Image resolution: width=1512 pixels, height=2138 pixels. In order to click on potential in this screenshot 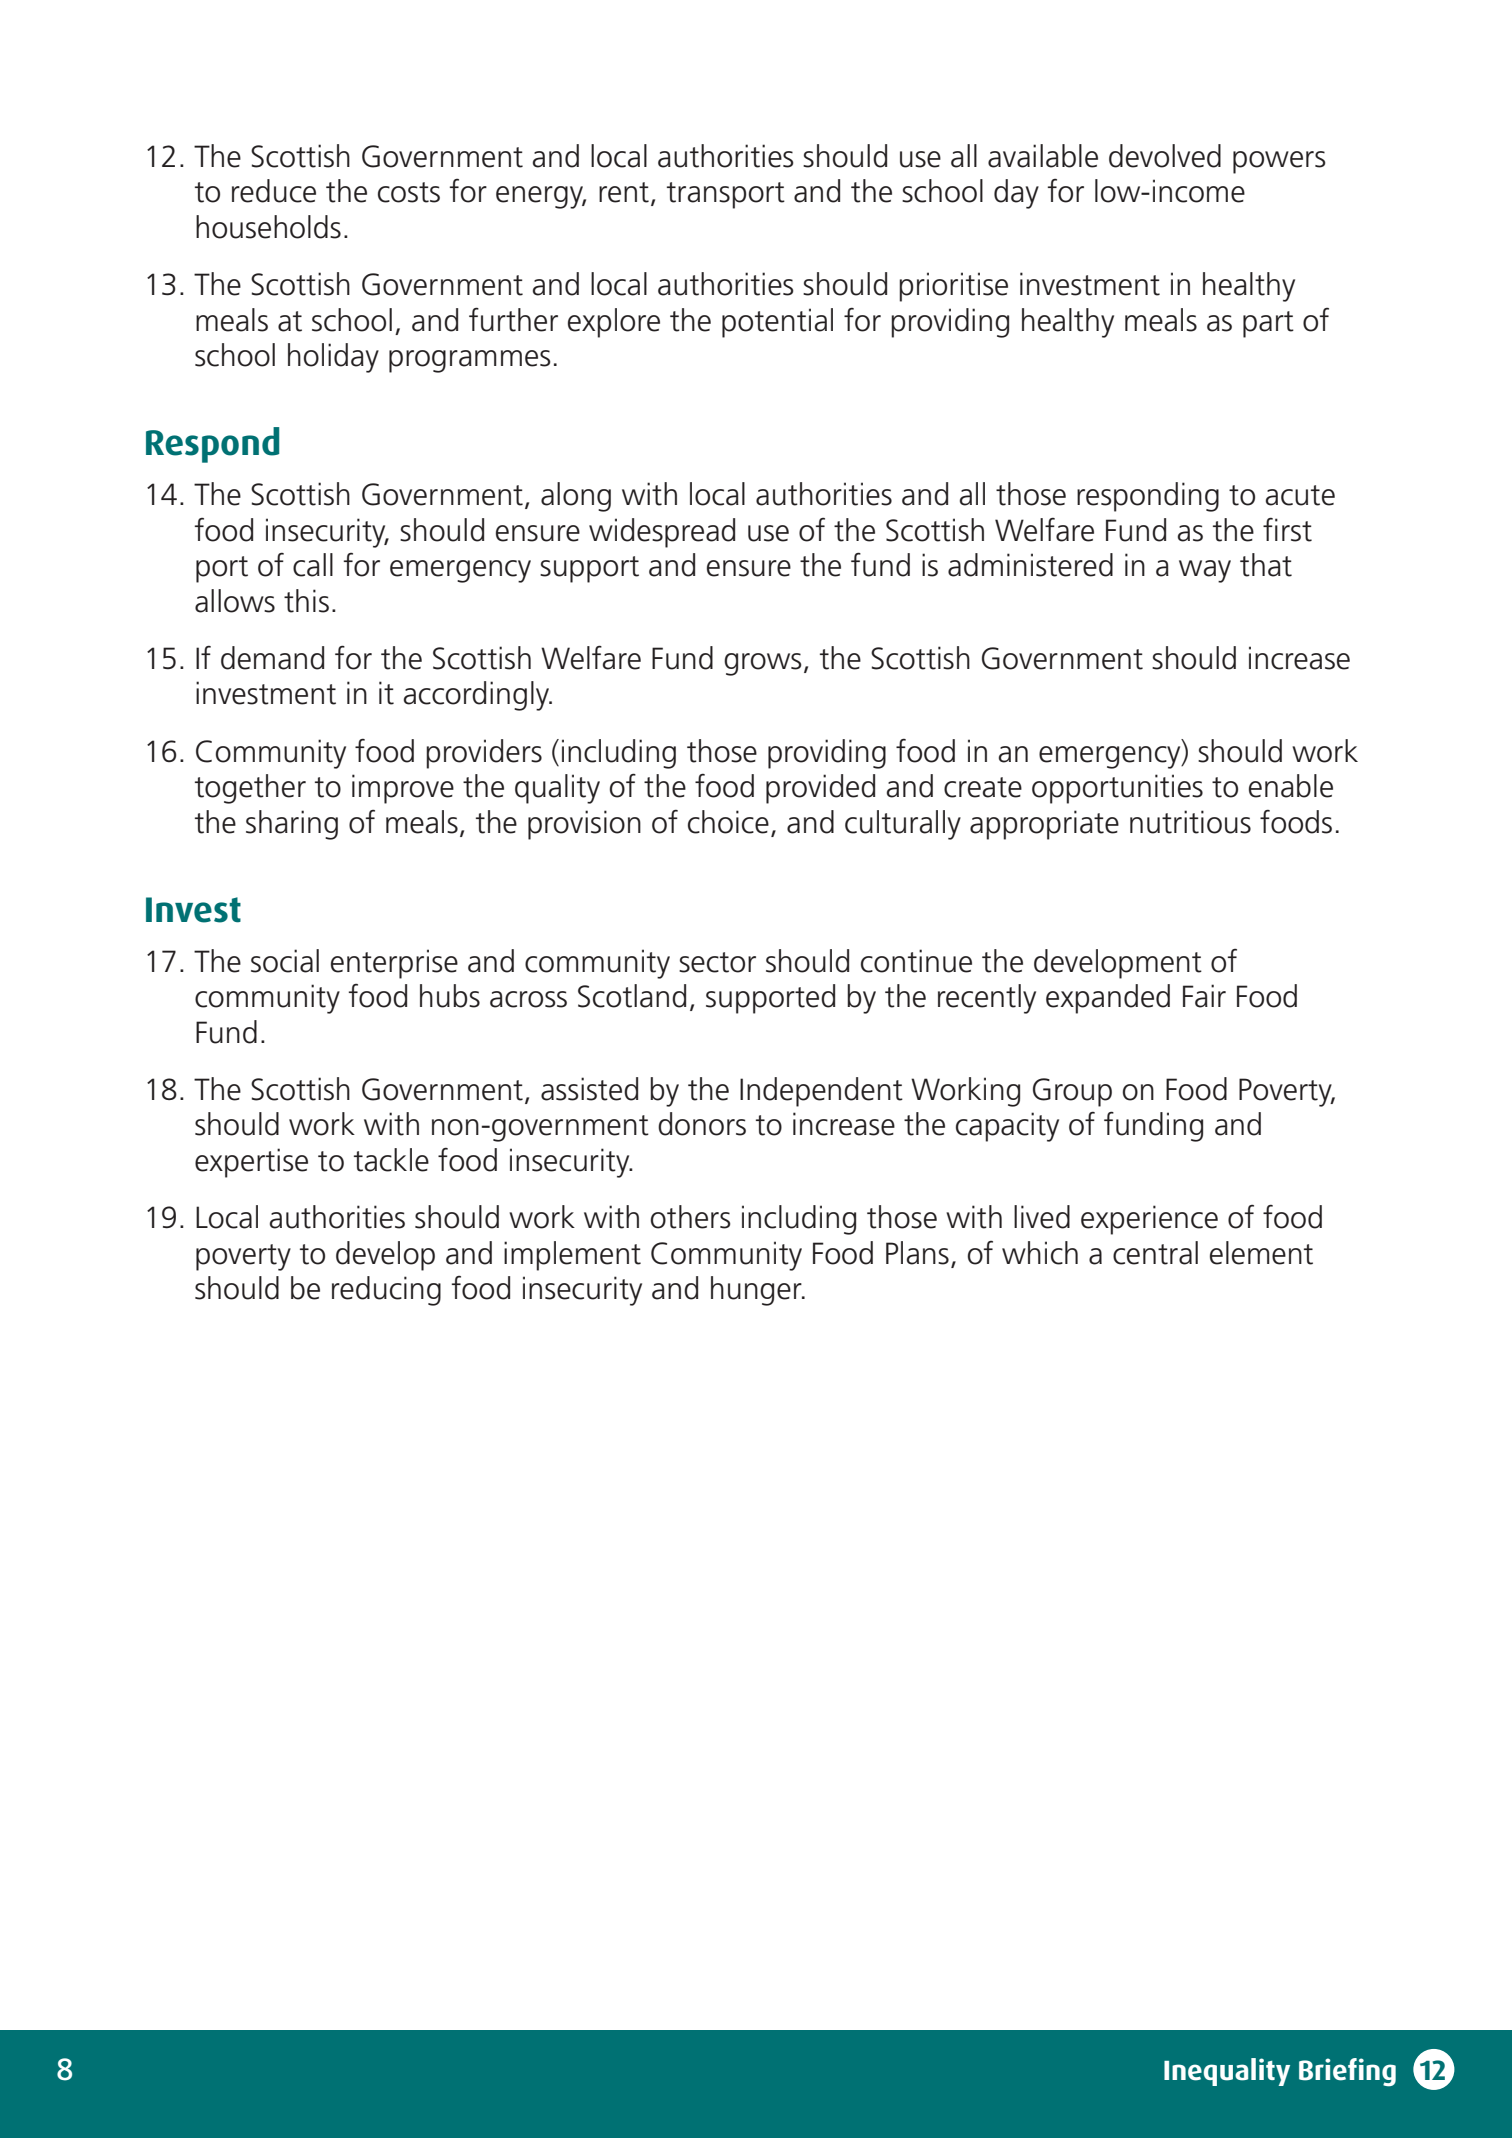, I will do `click(777, 323)`.
